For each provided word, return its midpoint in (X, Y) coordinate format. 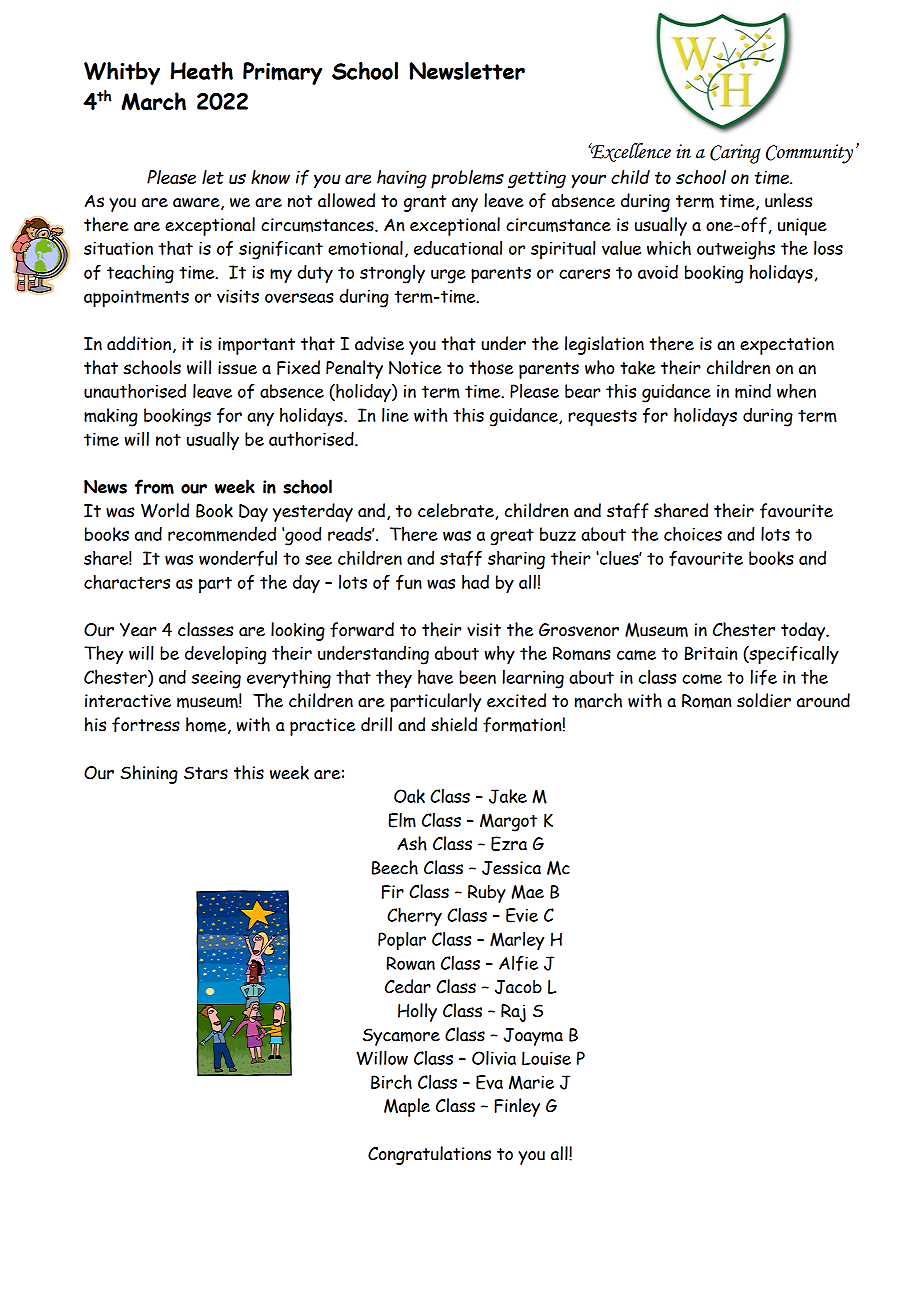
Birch (391, 1082)
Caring (735, 154)
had (475, 582)
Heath (202, 71)
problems (467, 179)
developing (225, 655)
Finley (517, 1107)
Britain (711, 653)
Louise (546, 1058)
